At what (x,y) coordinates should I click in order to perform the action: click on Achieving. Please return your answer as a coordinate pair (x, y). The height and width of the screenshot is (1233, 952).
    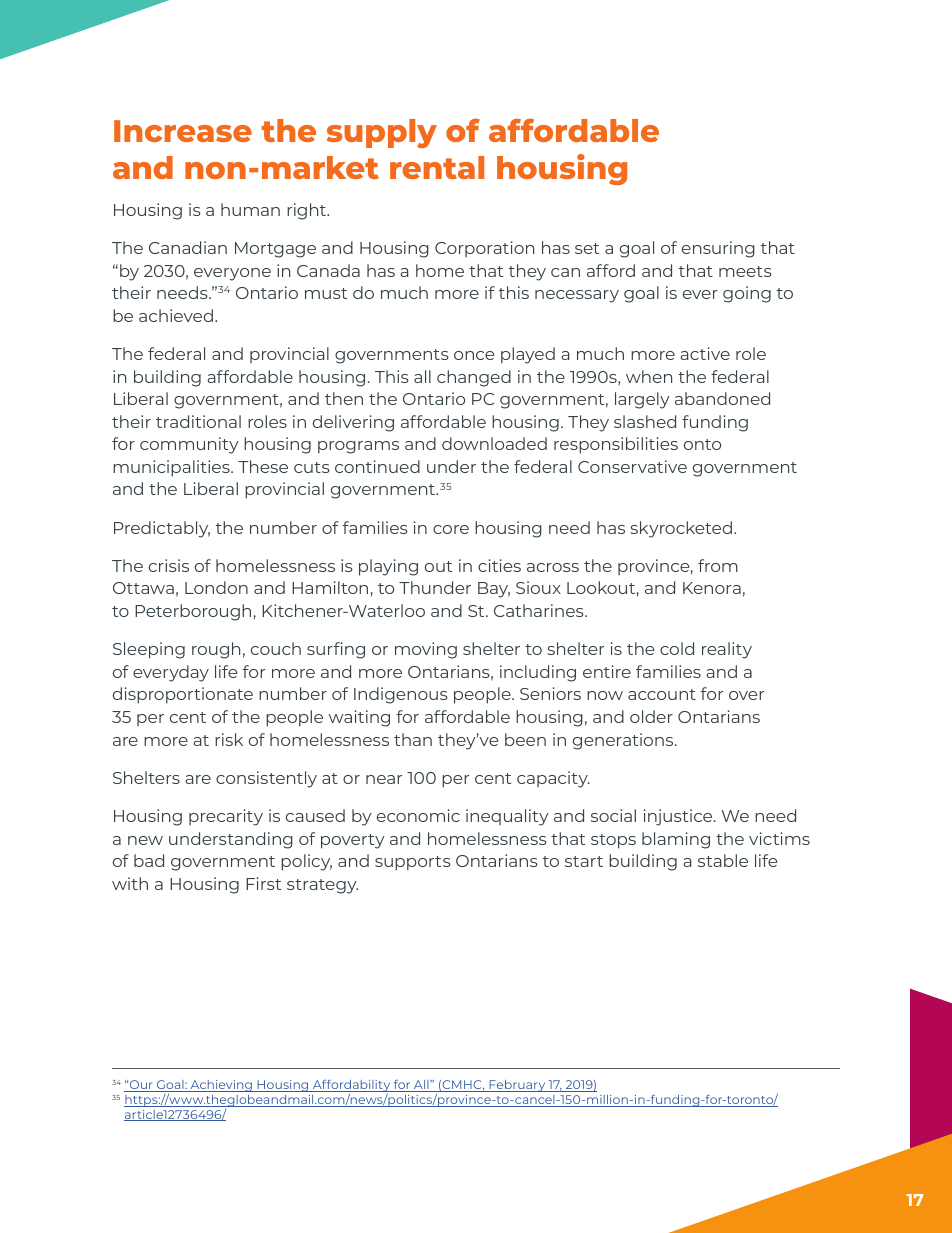
    Looking at the image, I should click on (221, 1086).
